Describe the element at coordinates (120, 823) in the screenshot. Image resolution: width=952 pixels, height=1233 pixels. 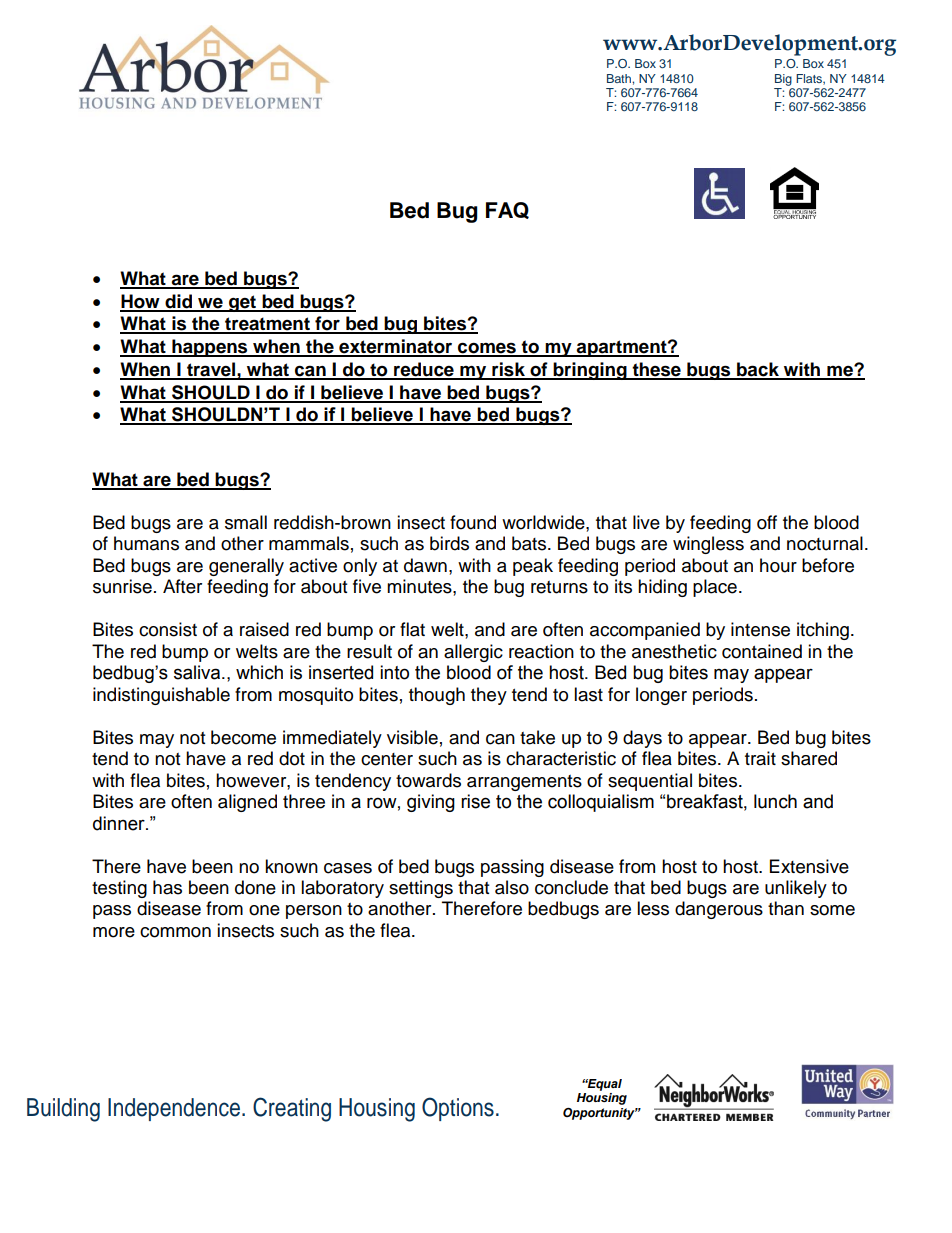
I see `dinner` at that location.
